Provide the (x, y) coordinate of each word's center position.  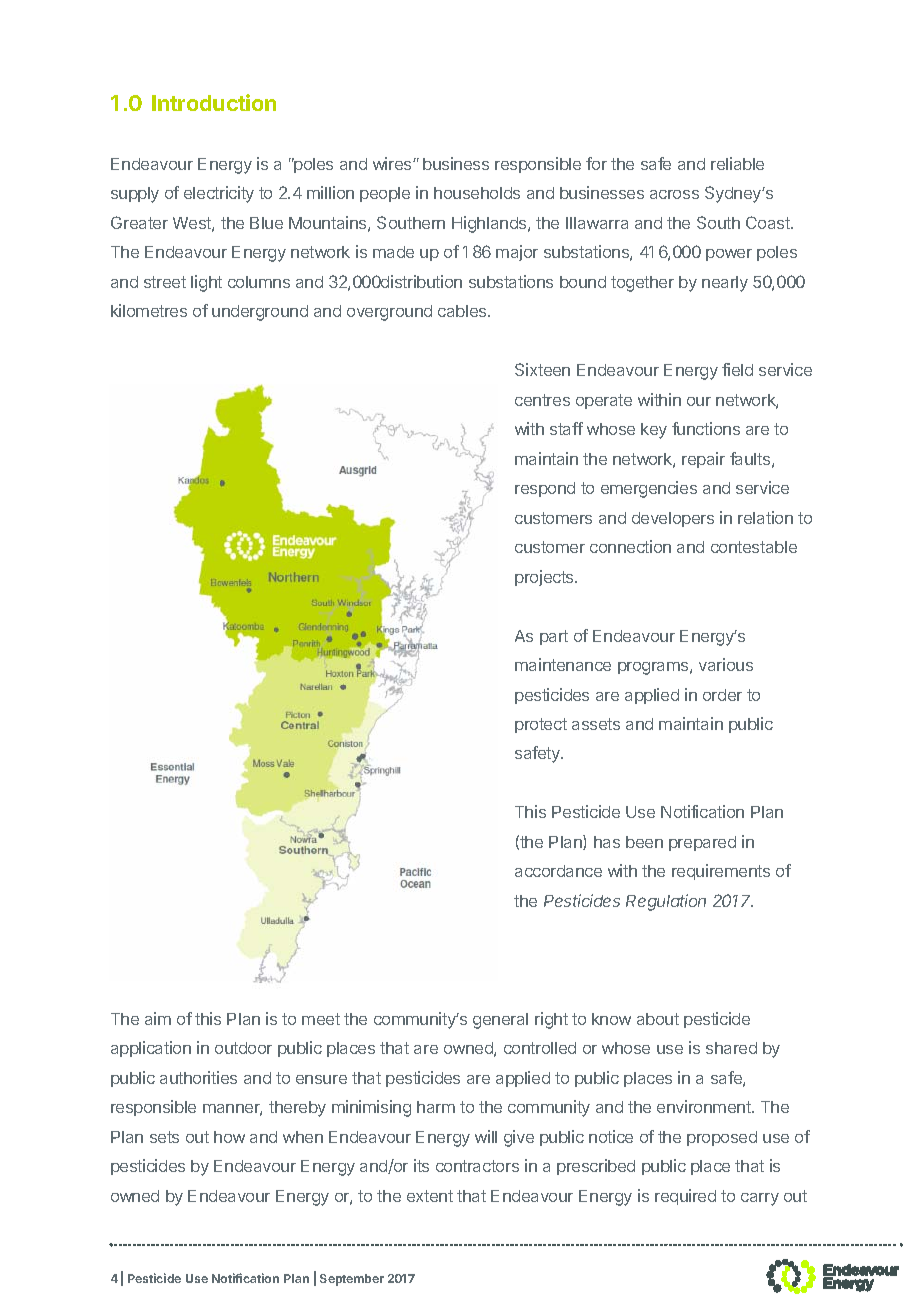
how (229, 1137)
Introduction (214, 102)
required (685, 1197)
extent (430, 1196)
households (477, 193)
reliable (737, 163)
